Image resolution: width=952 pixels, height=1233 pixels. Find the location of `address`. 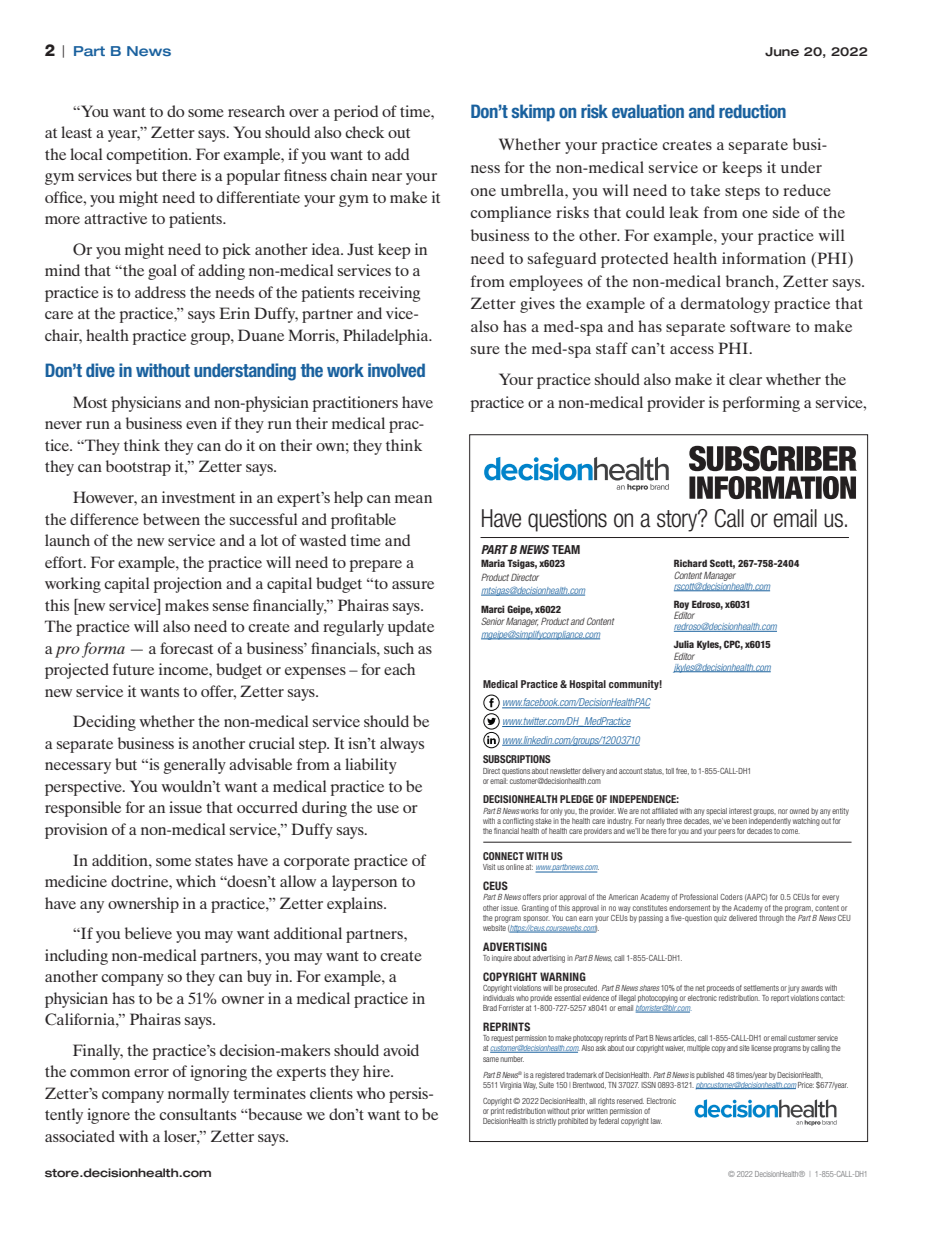

address is located at coordinates (160, 292).
